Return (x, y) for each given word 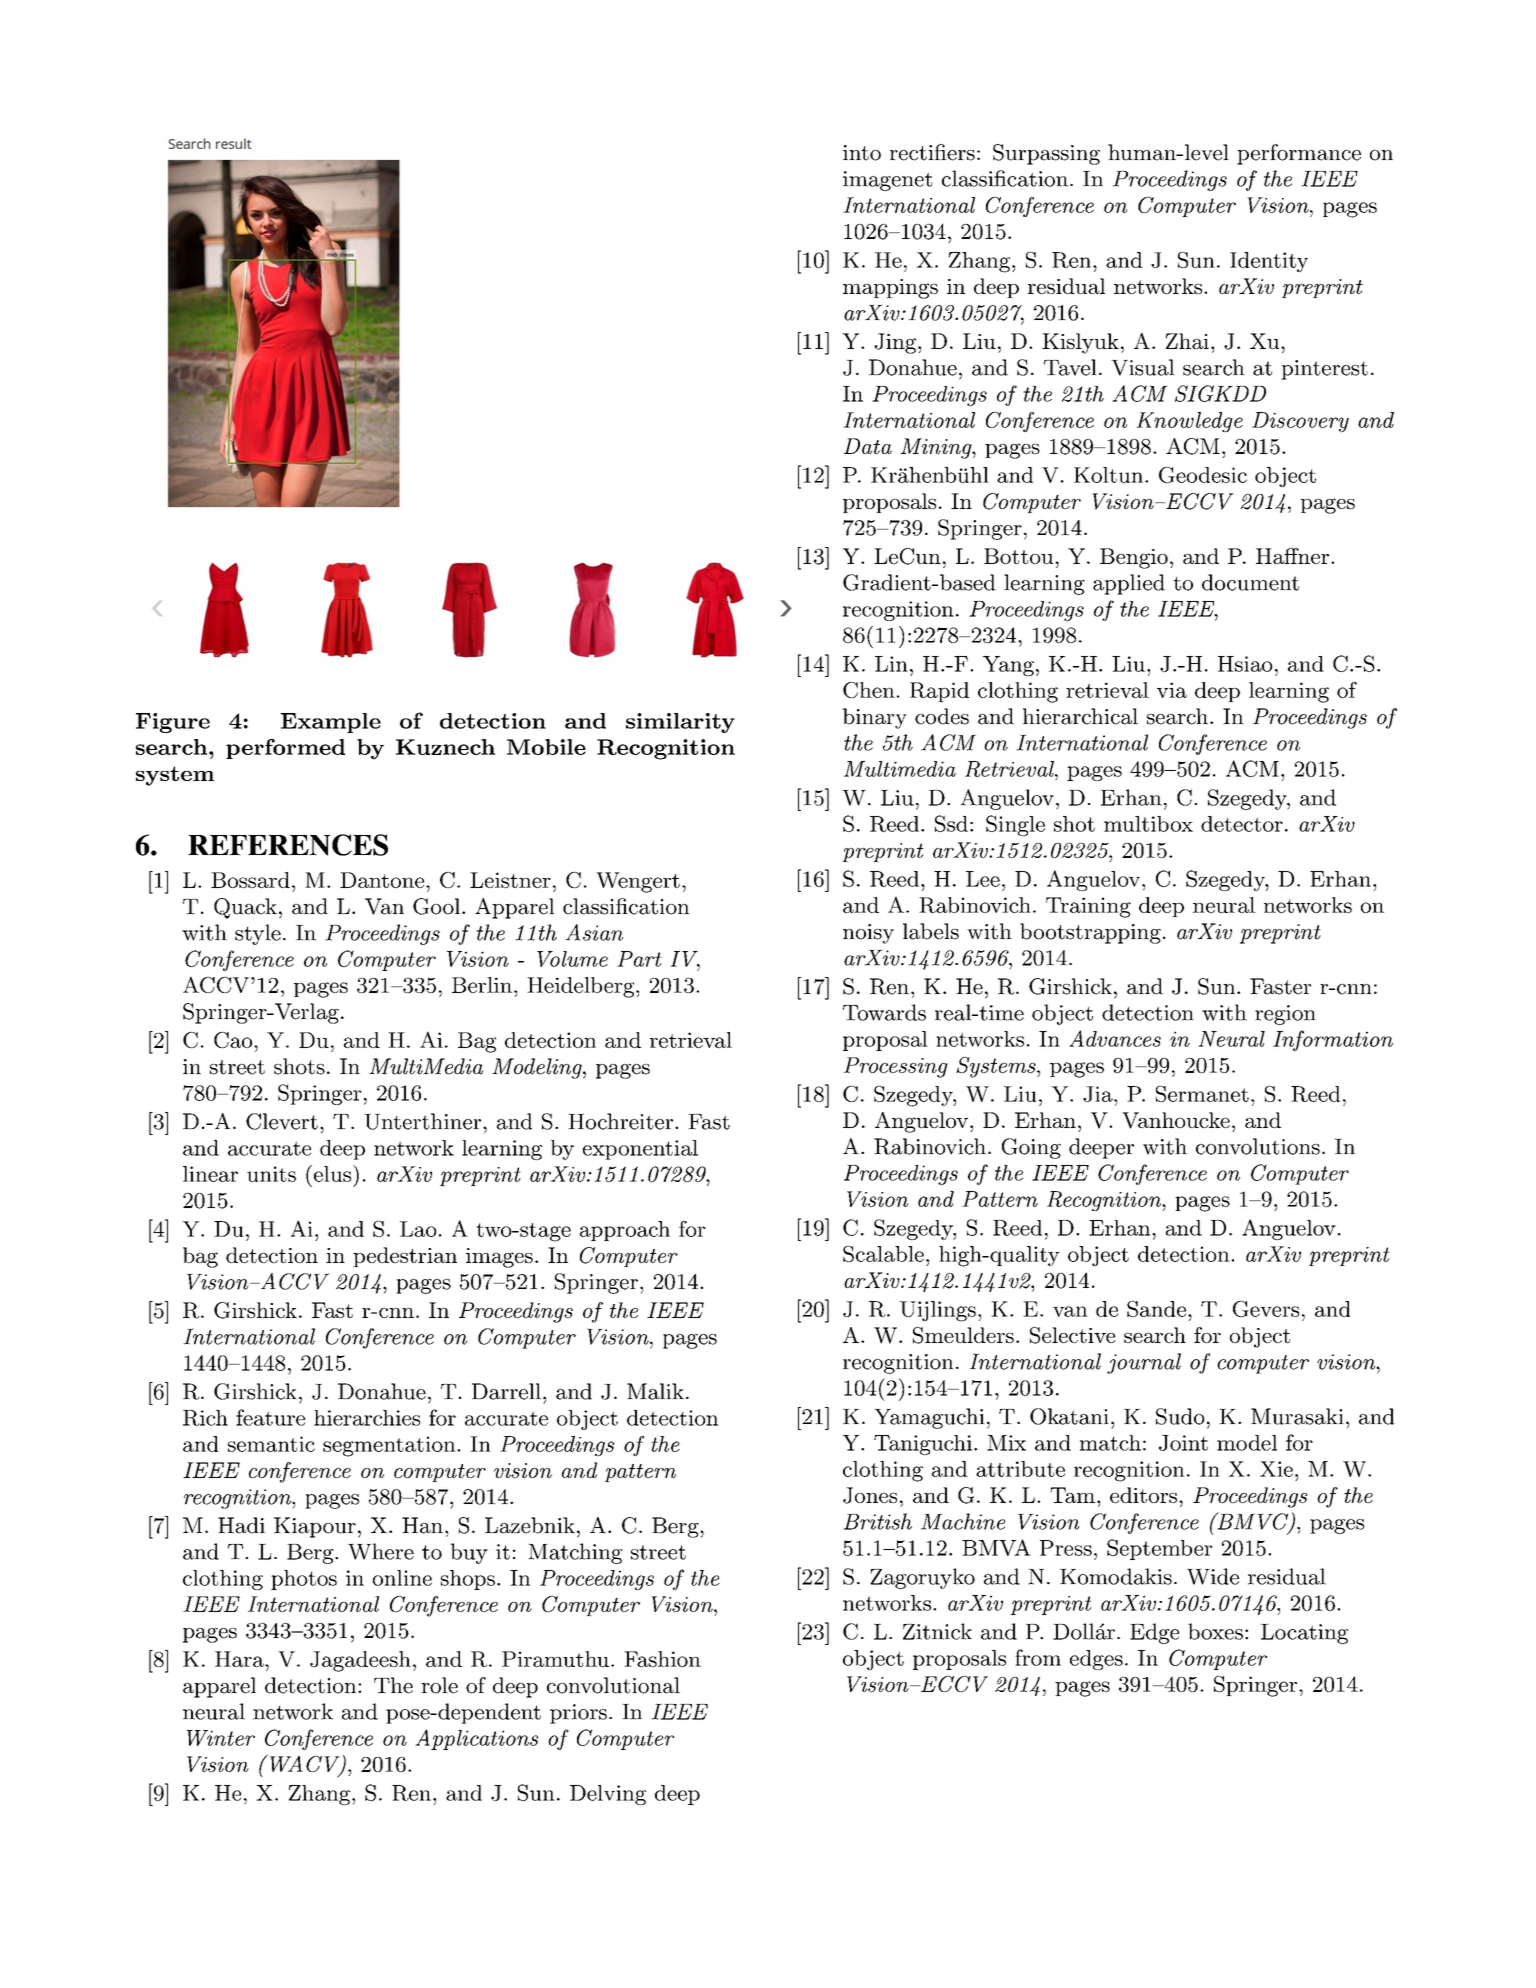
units (271, 1174)
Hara (240, 1659)
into (862, 153)
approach (625, 1231)
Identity (1269, 262)
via (1172, 690)
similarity (680, 723)
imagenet (887, 181)
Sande (1156, 1309)
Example (331, 723)
